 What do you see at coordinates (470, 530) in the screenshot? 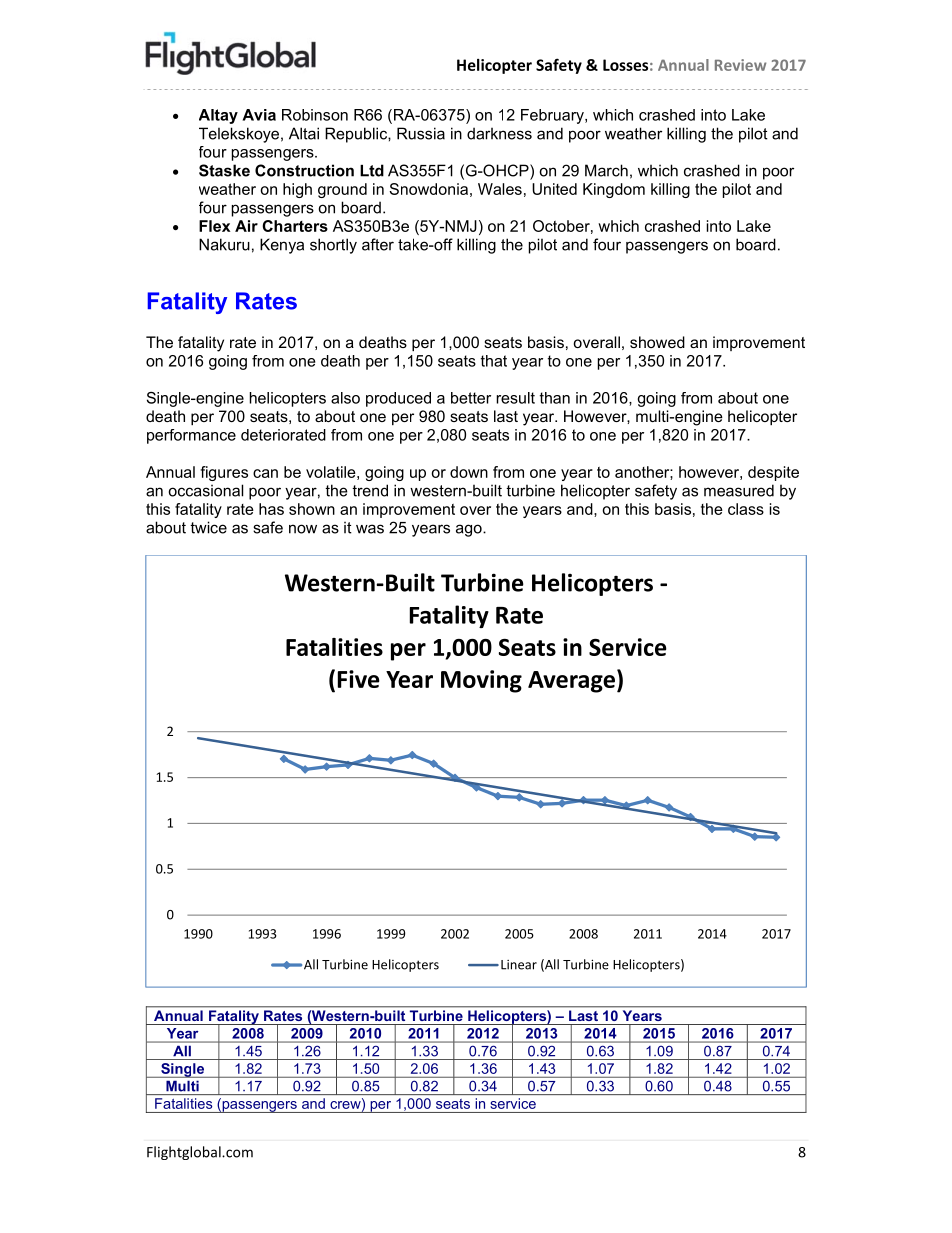
I see `ago` at bounding box center [470, 530].
